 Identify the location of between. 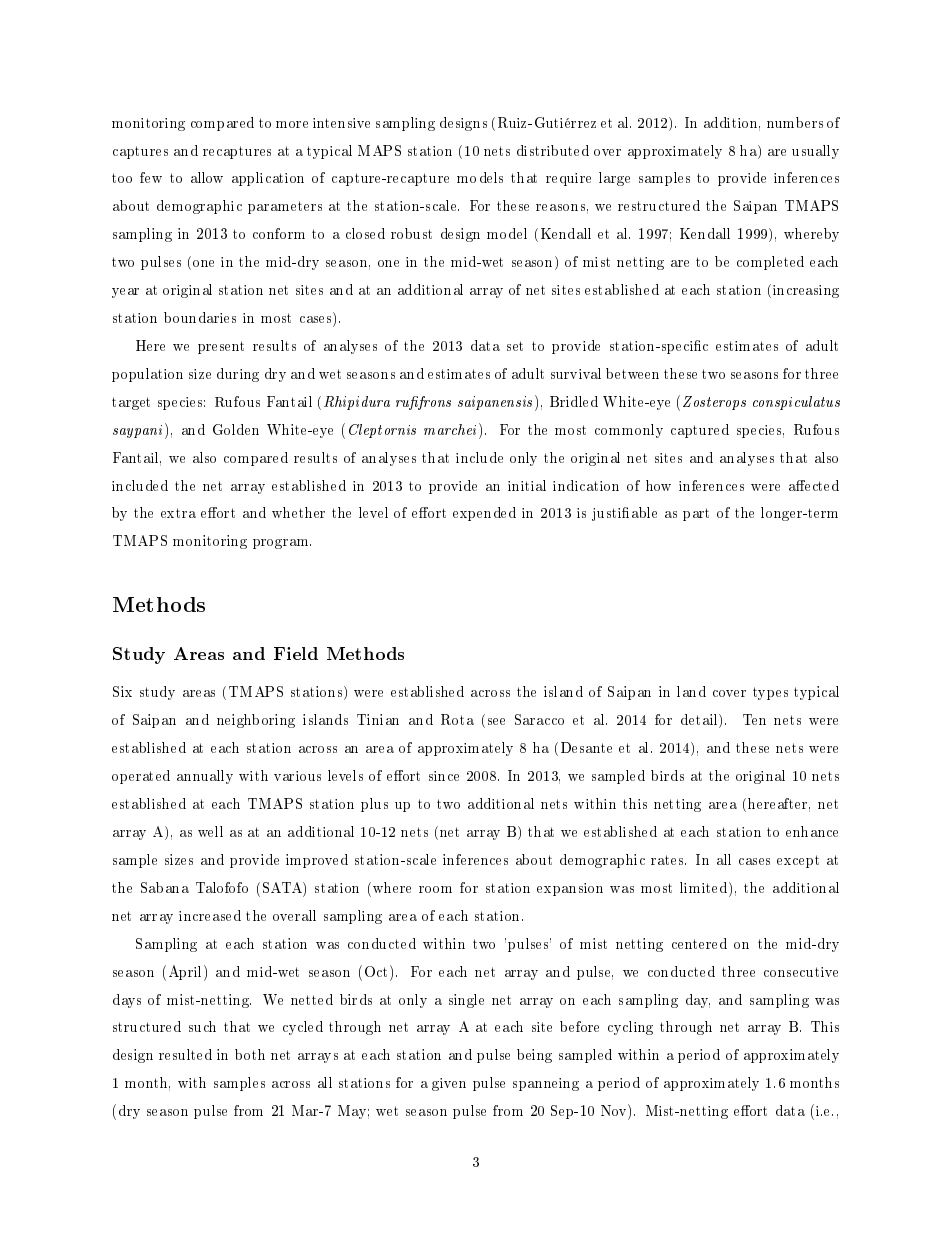
(632, 373).
